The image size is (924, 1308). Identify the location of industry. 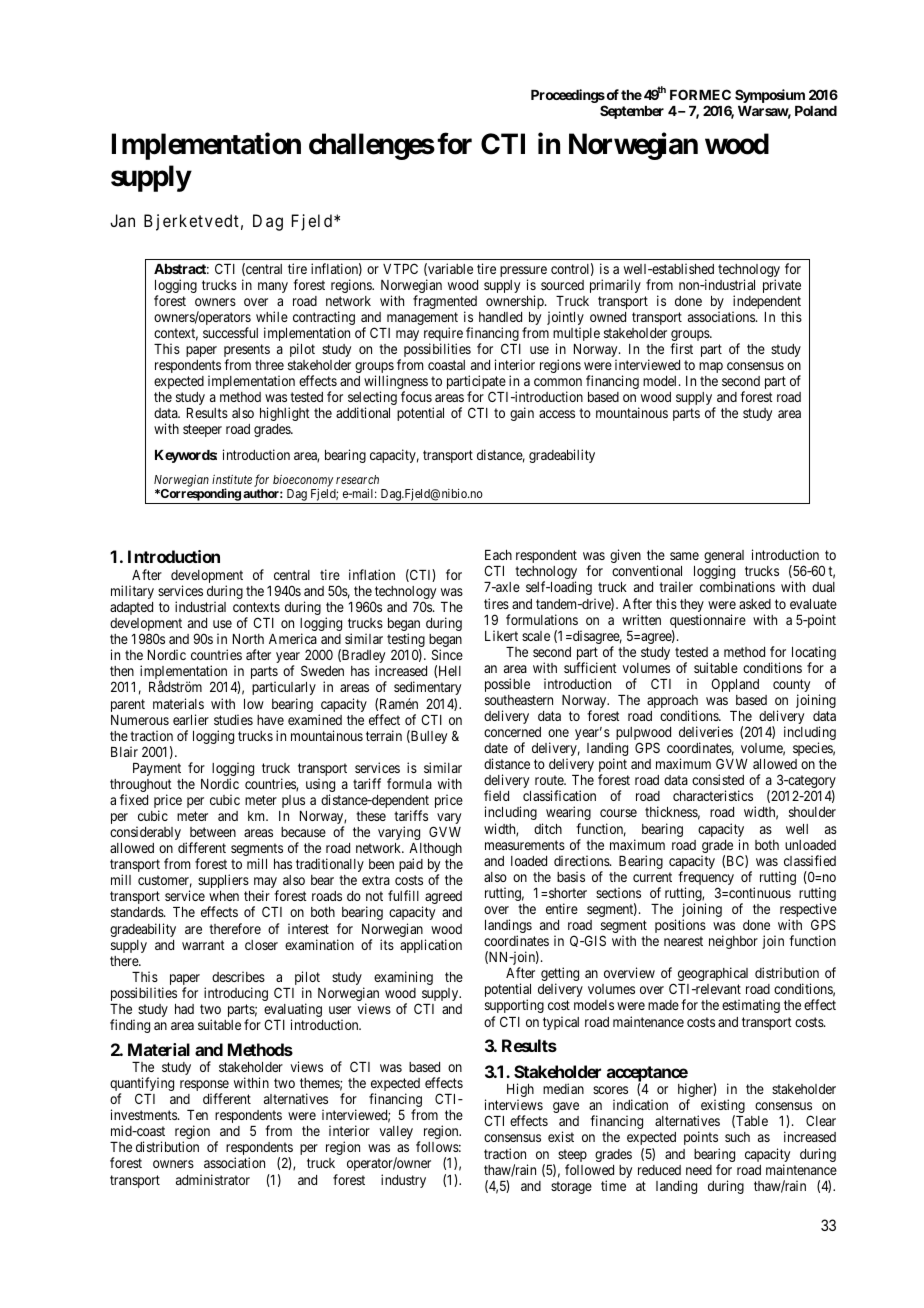
(403, 1181).
